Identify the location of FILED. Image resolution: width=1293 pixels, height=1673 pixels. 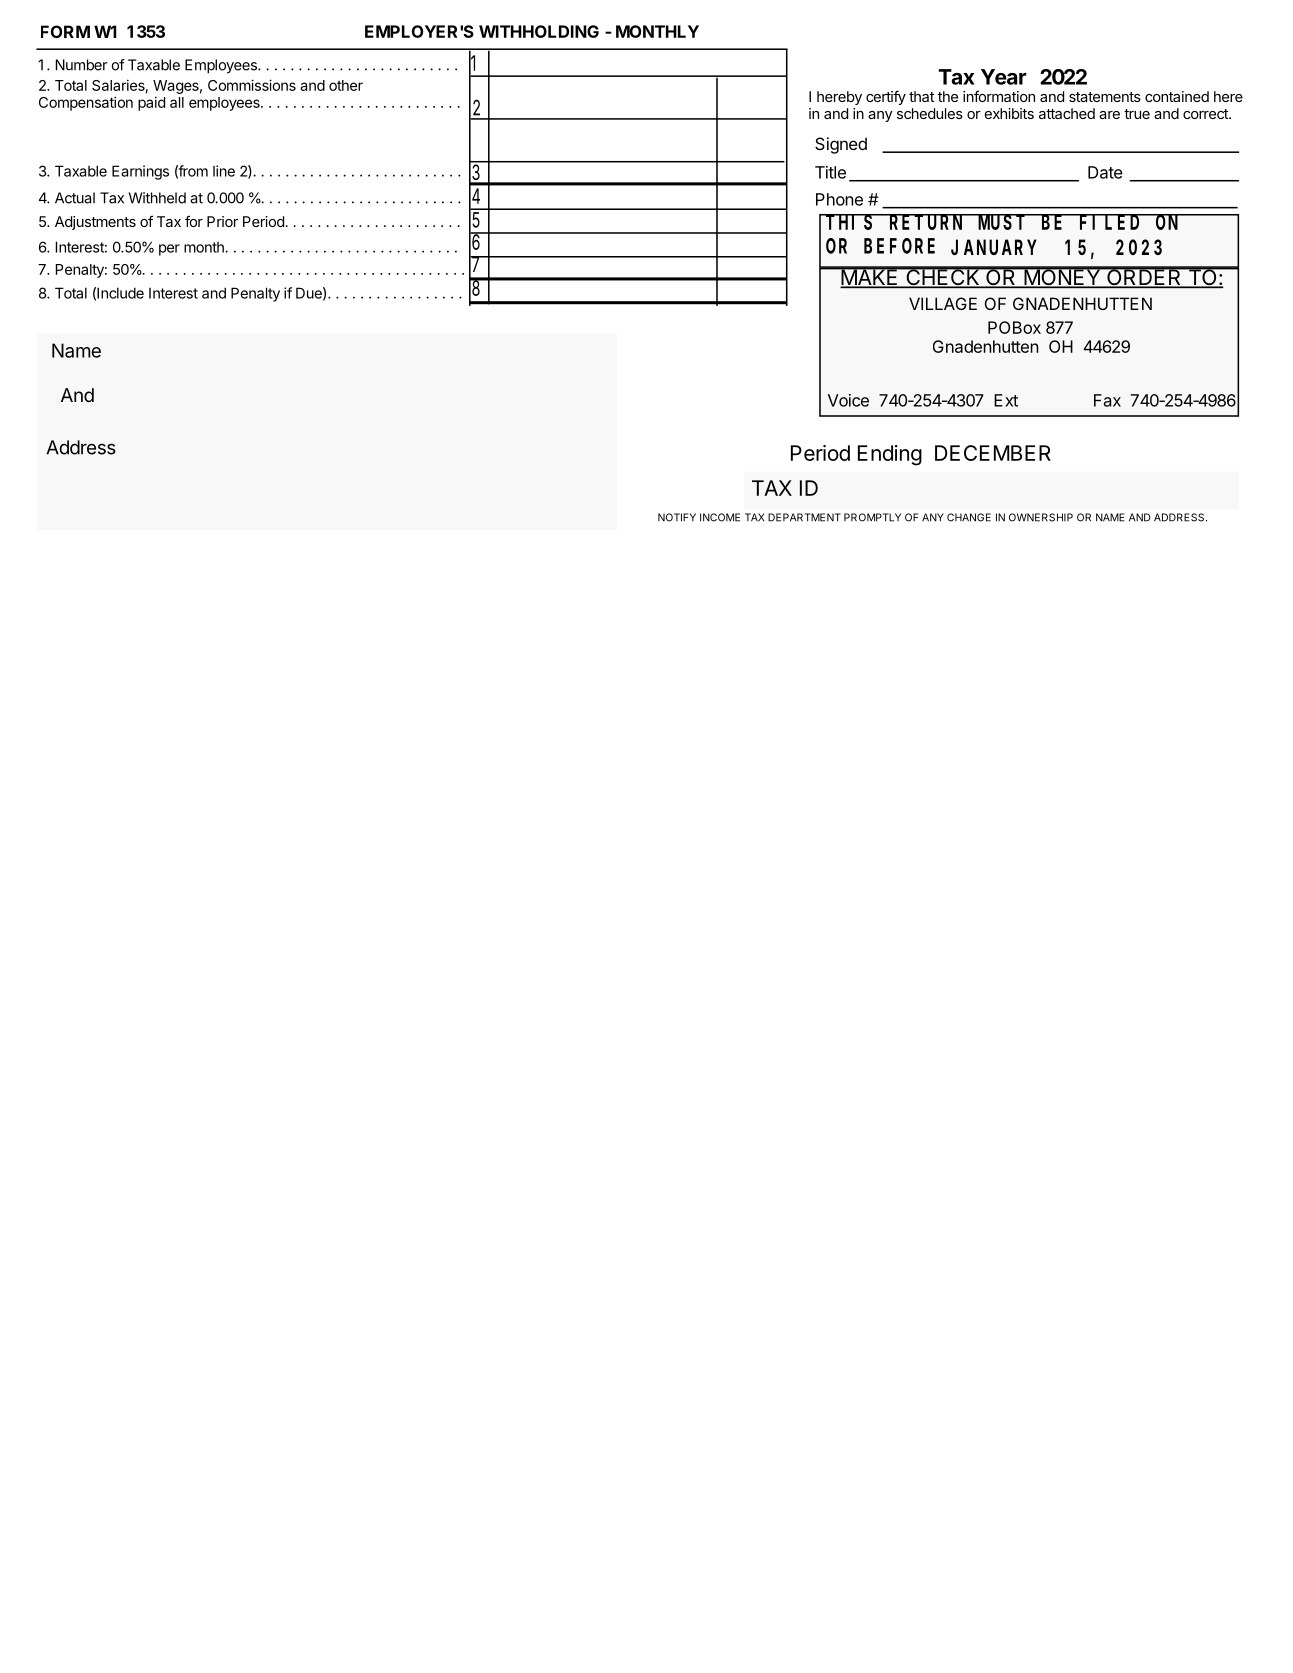
(1111, 222).
